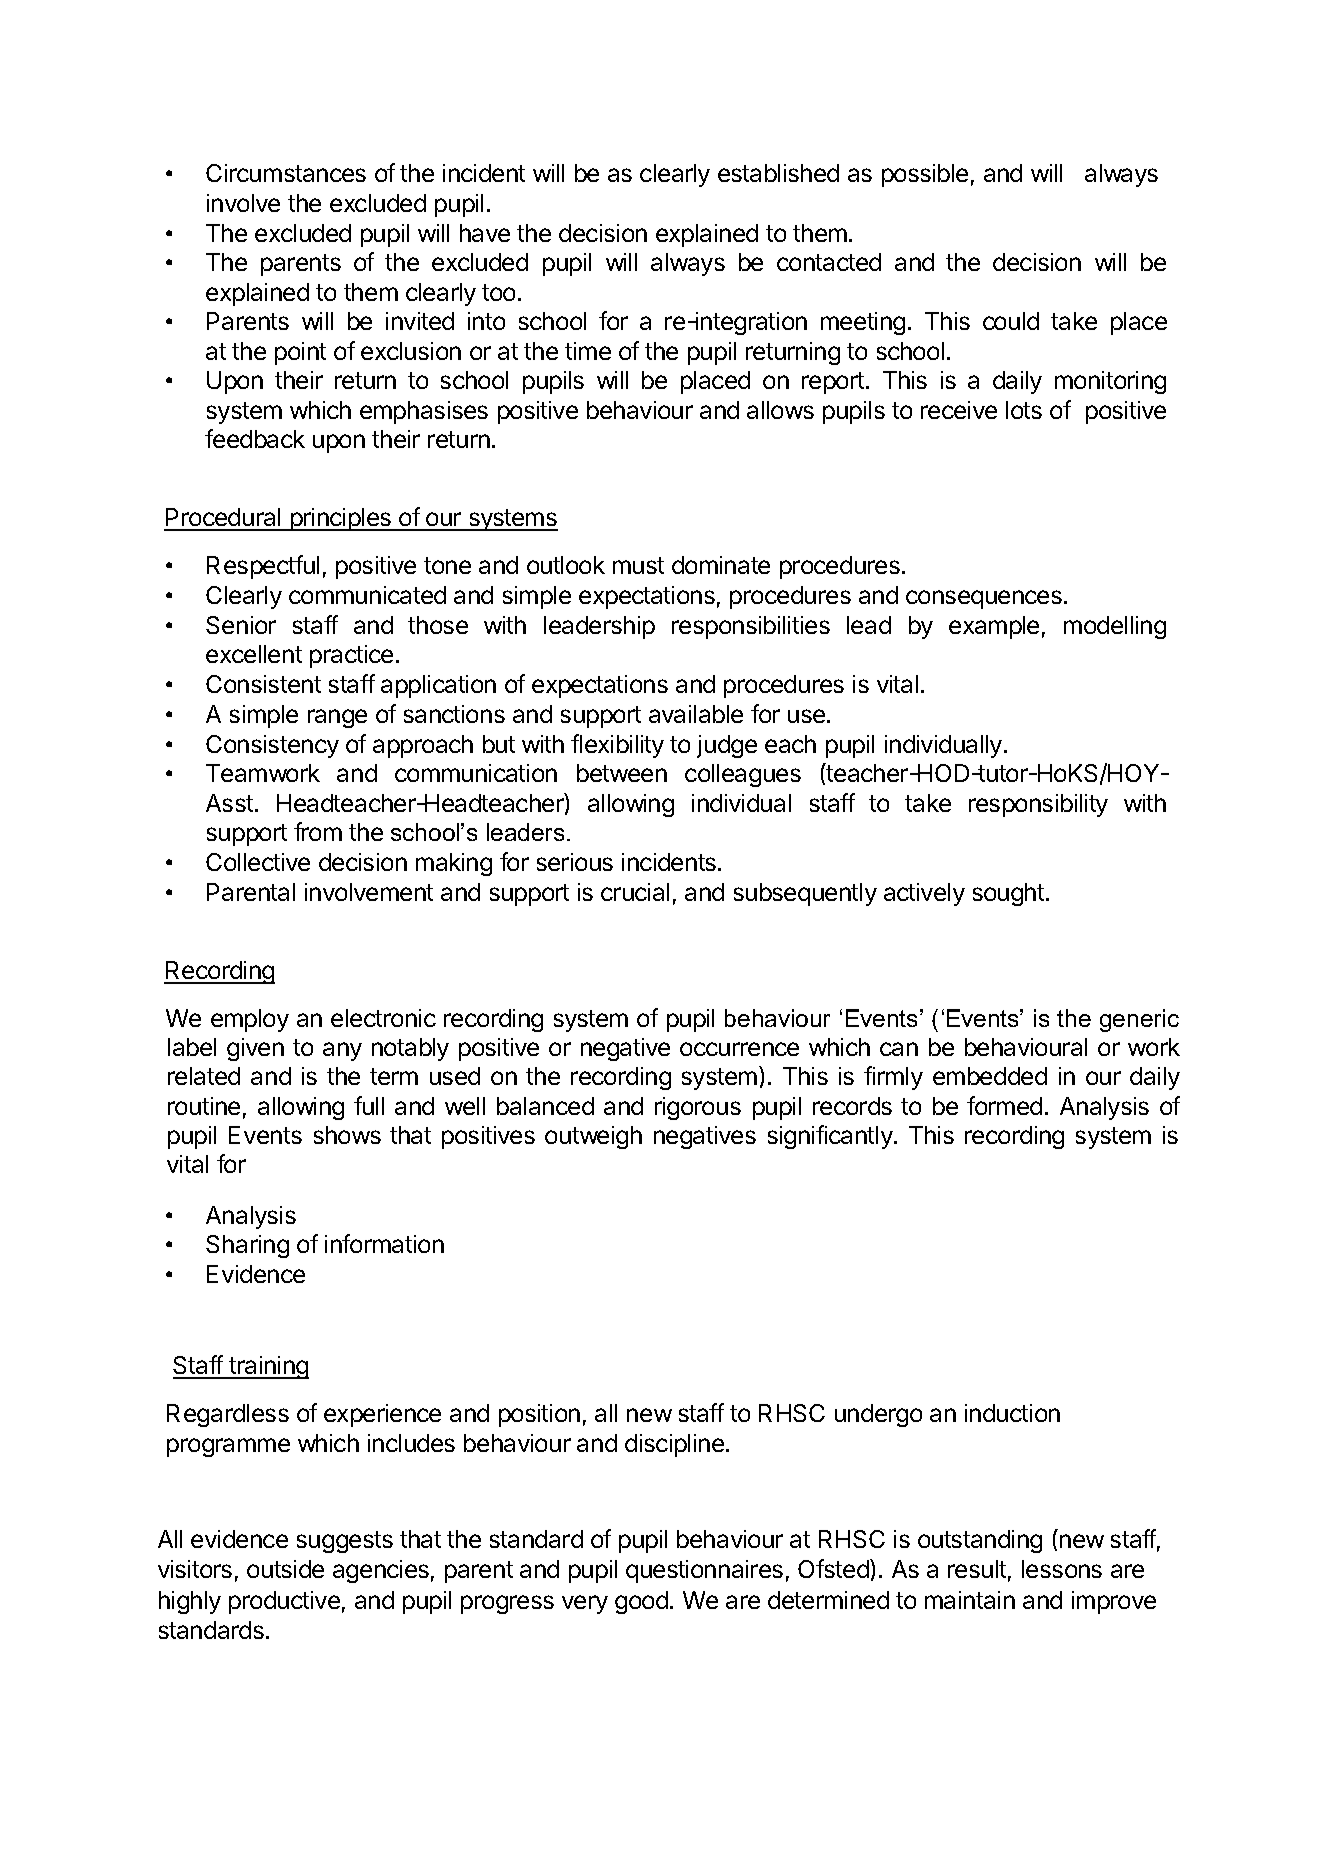 Image resolution: width=1321 pixels, height=1868 pixels. What do you see at coordinates (994, 627) in the screenshot?
I see `example` at bounding box center [994, 627].
